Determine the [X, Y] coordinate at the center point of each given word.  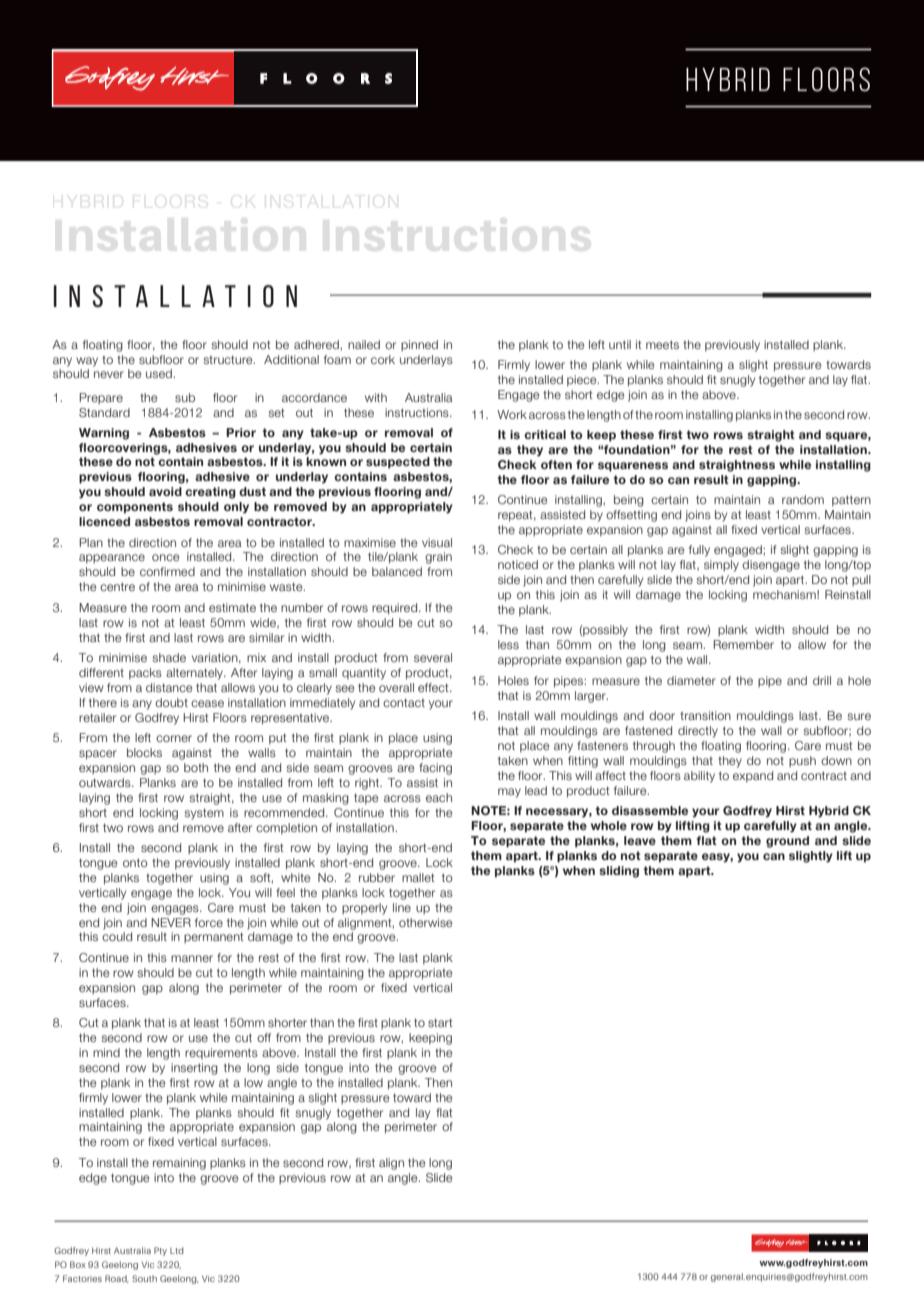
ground [787, 842]
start [440, 1022]
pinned [419, 345]
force [209, 922]
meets [662, 344]
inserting [194, 1069]
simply [721, 566]
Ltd [177, 1250]
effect [434, 687]
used [160, 373]
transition [705, 715]
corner [174, 738]
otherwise [426, 922]
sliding [619, 872]
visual [437, 542]
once [166, 557]
